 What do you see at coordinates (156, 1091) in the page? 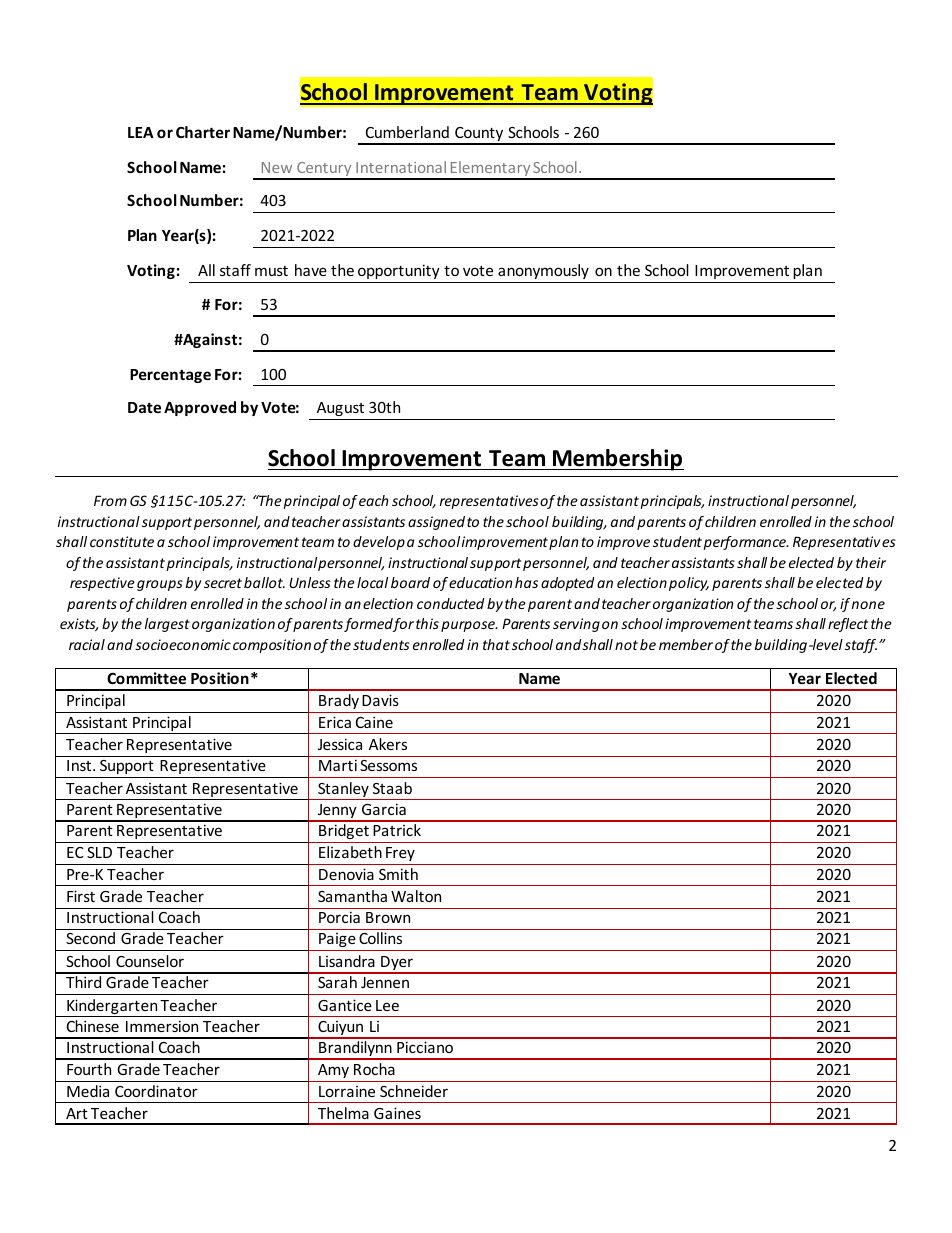
I see `Coordinator` at bounding box center [156, 1091].
